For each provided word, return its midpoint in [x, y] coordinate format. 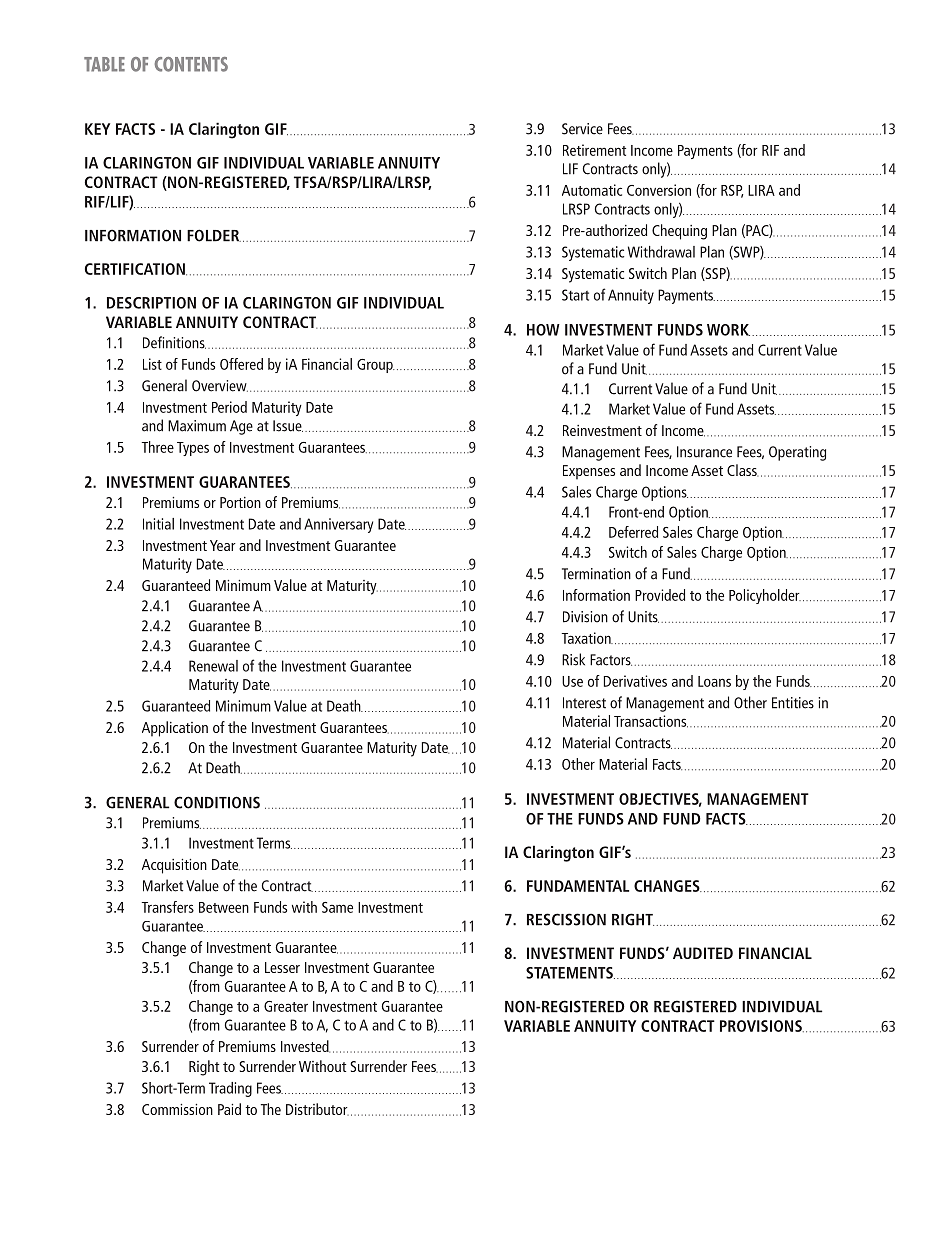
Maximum [197, 426]
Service [582, 129]
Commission [177, 1109]
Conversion [659, 190]
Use [572, 681]
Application [175, 729]
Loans [714, 681]
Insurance [704, 452]
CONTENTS [191, 64]
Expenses [589, 472]
